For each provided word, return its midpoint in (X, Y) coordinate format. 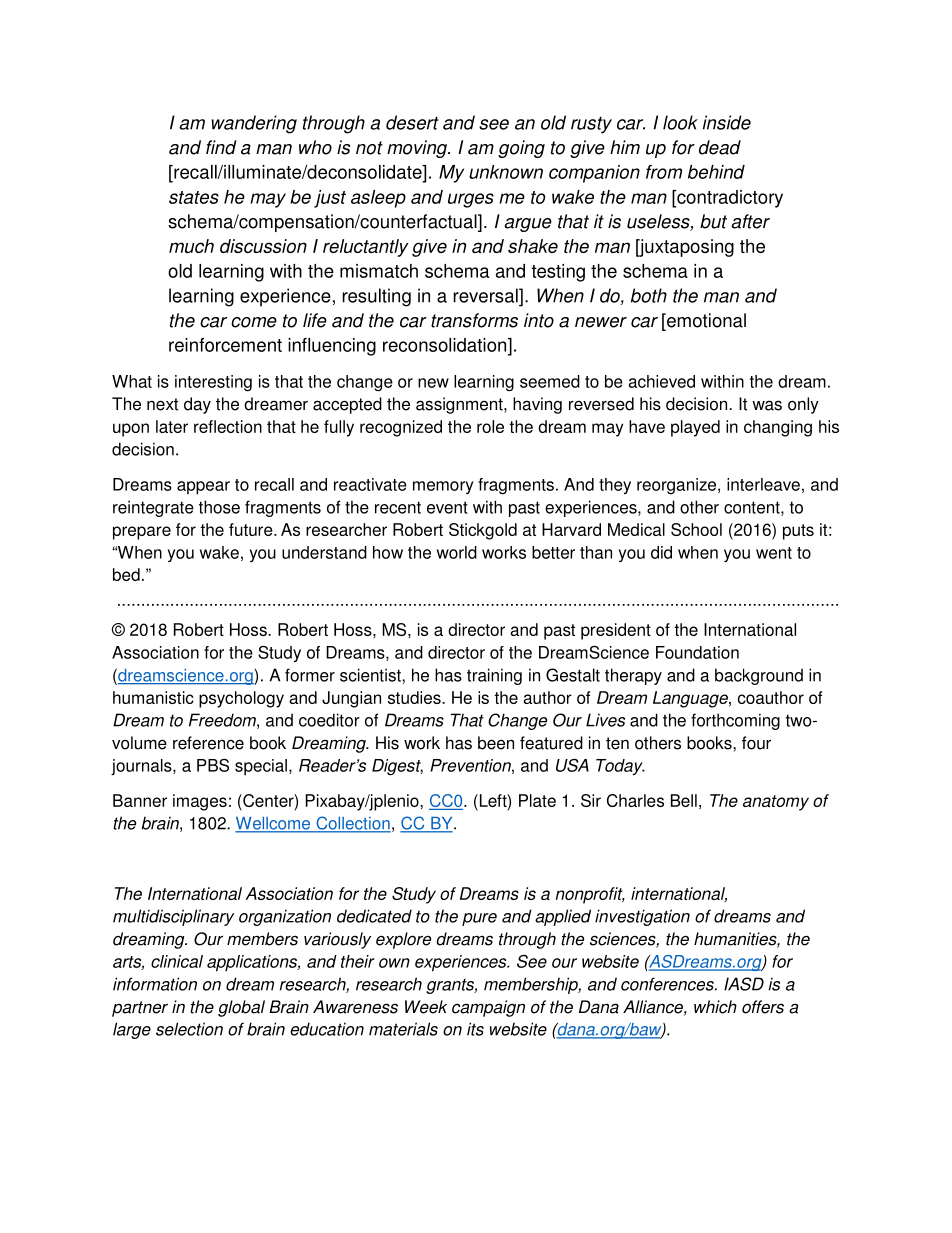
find (221, 147)
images (200, 802)
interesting (213, 383)
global (241, 1008)
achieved (661, 381)
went (774, 553)
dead (720, 147)
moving (418, 149)
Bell (684, 800)
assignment (460, 405)
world (457, 552)
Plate (537, 800)
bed (126, 574)
